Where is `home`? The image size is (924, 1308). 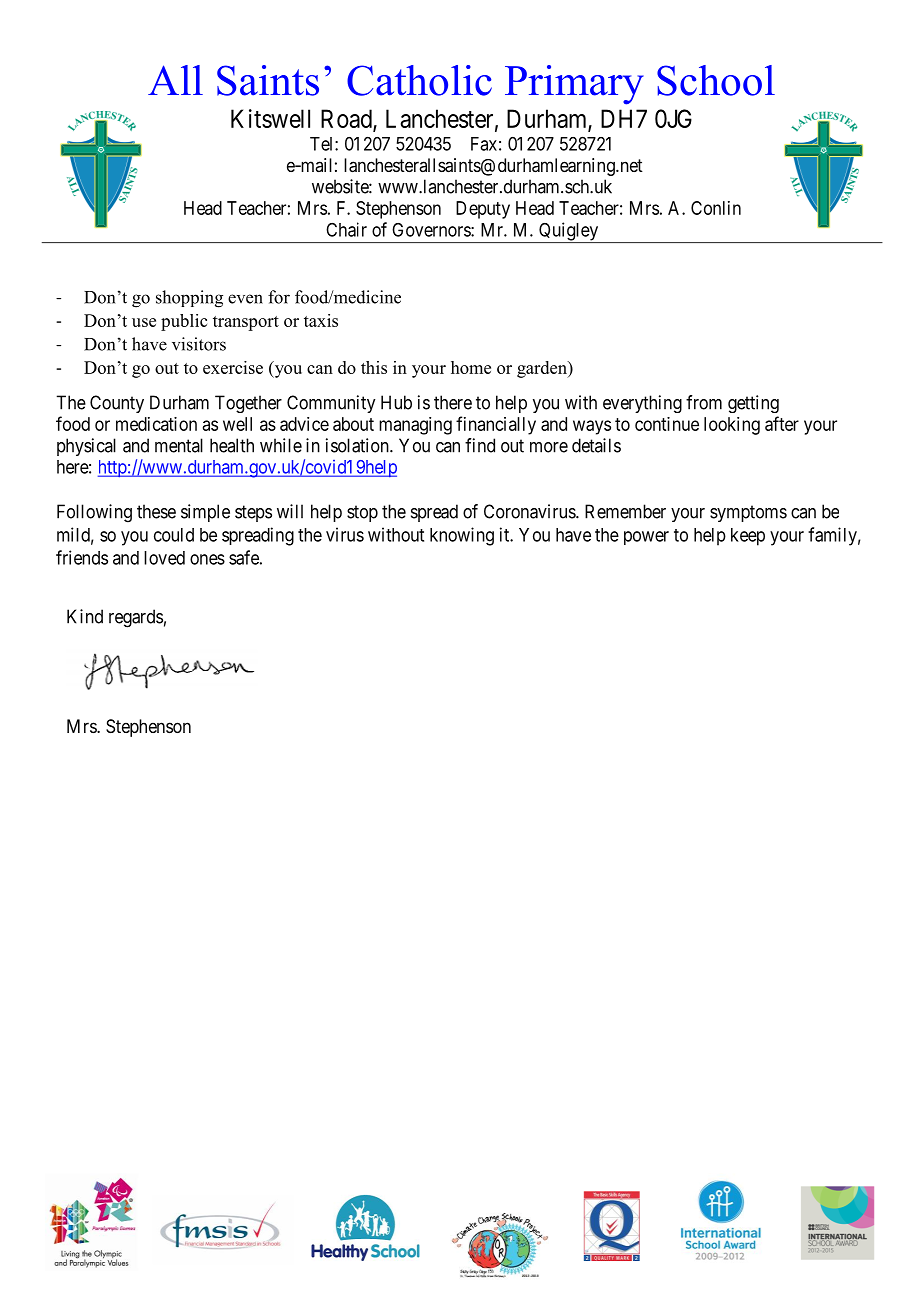
home is located at coordinates (471, 367).
